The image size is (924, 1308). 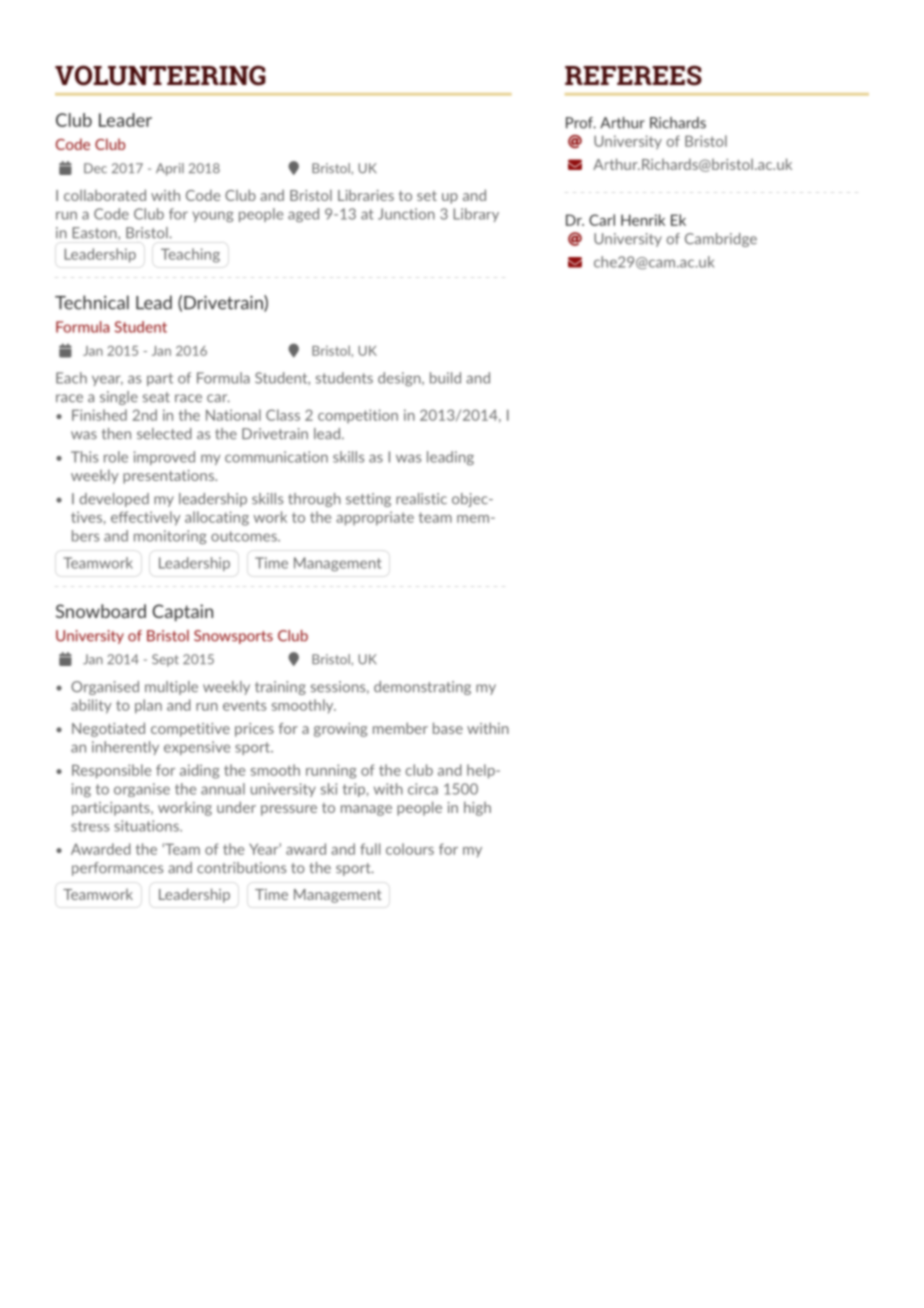 What do you see at coordinates (147, 826) in the page?
I see `situations` at bounding box center [147, 826].
